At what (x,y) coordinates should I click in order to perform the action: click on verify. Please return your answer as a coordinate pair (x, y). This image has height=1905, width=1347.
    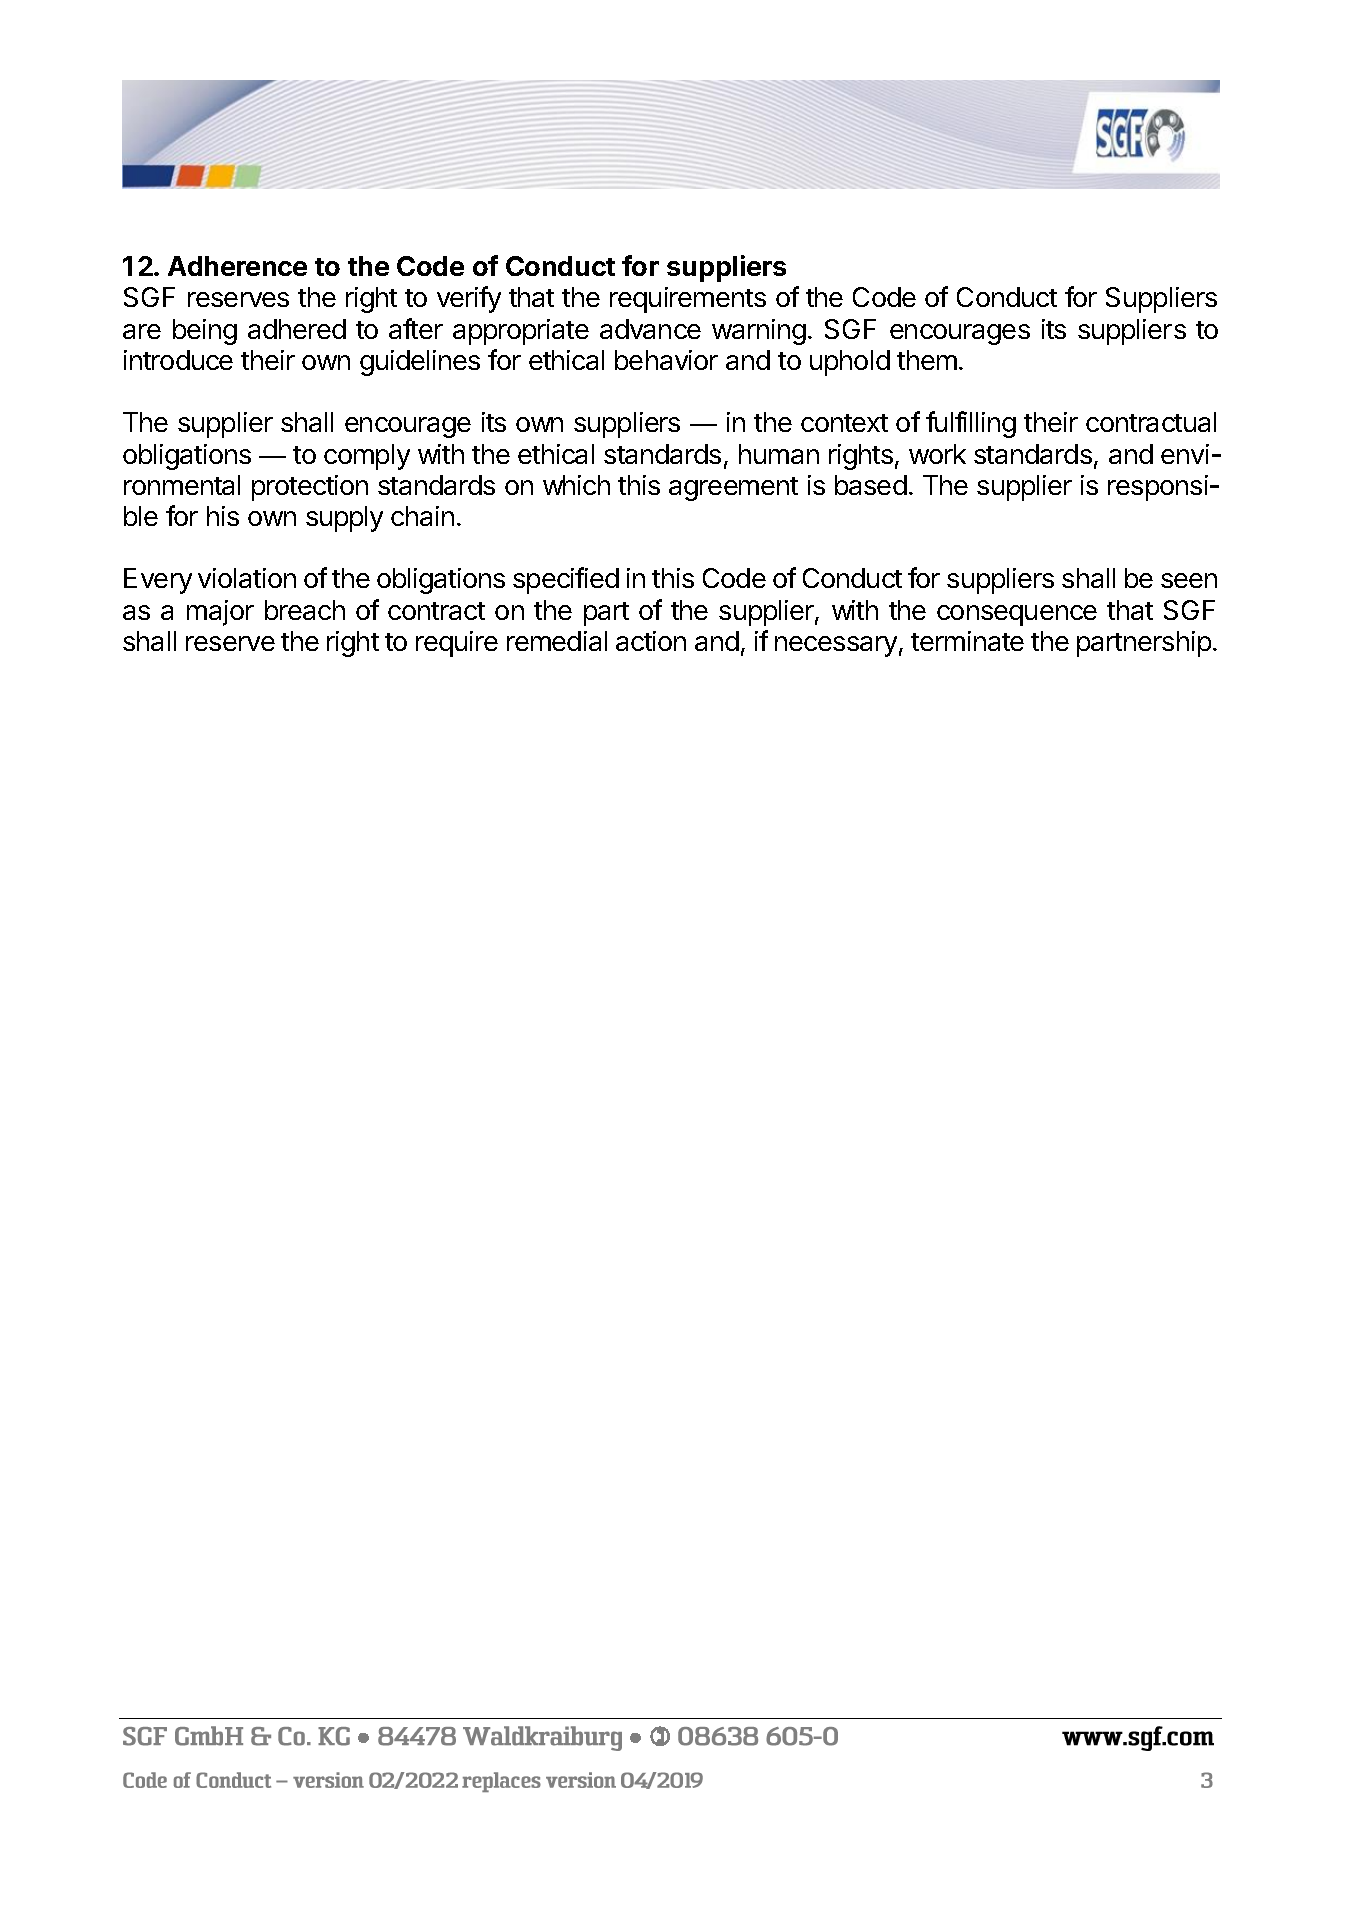
    Looking at the image, I should click on (469, 299).
